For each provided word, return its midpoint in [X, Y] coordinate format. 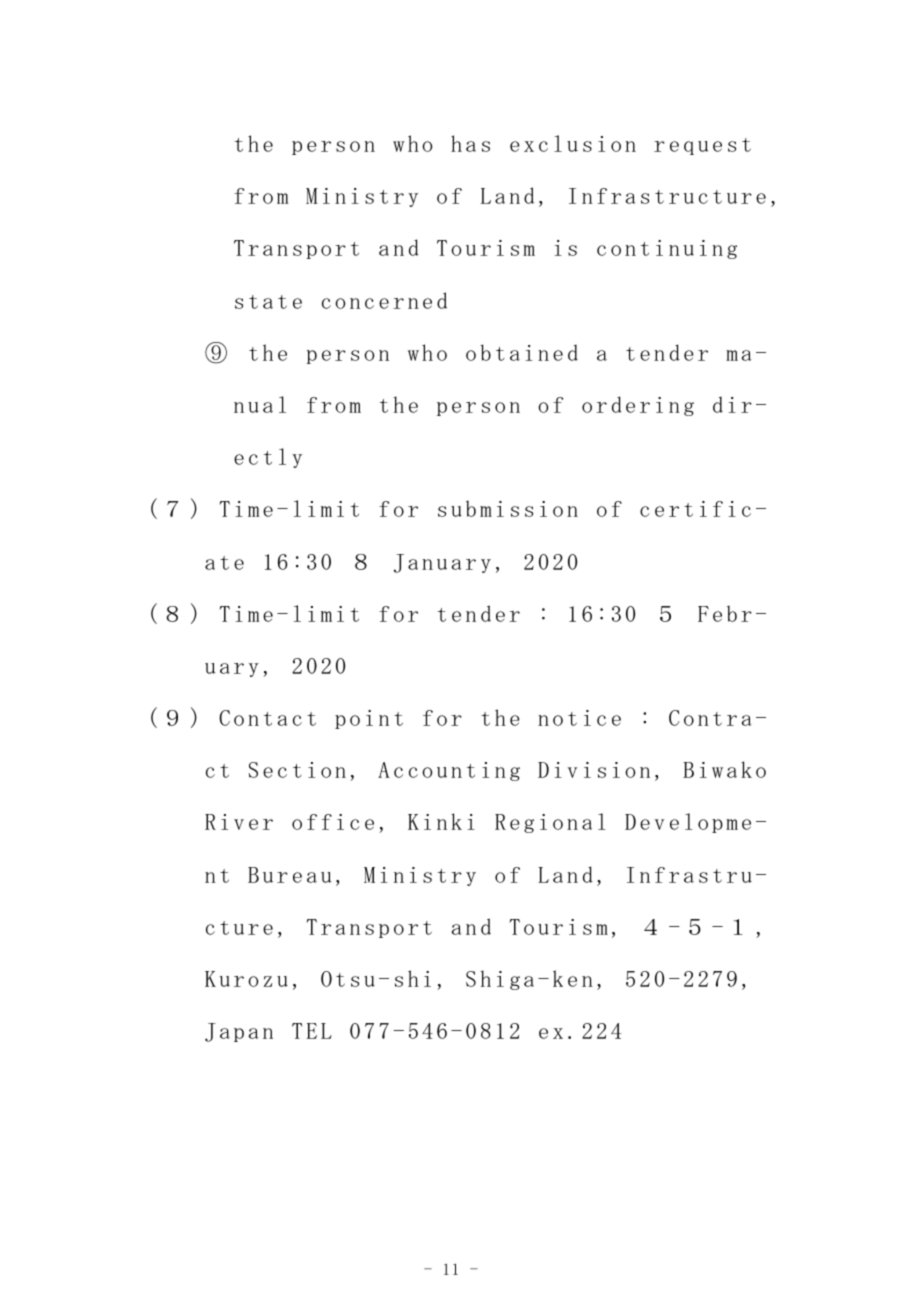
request [702, 146]
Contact [267, 718]
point [369, 719]
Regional [550, 823]
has [470, 143]
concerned [384, 300]
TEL [312, 1031]
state [268, 302]
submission [508, 508]
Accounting [449, 771]
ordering [638, 406]
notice [579, 718]
